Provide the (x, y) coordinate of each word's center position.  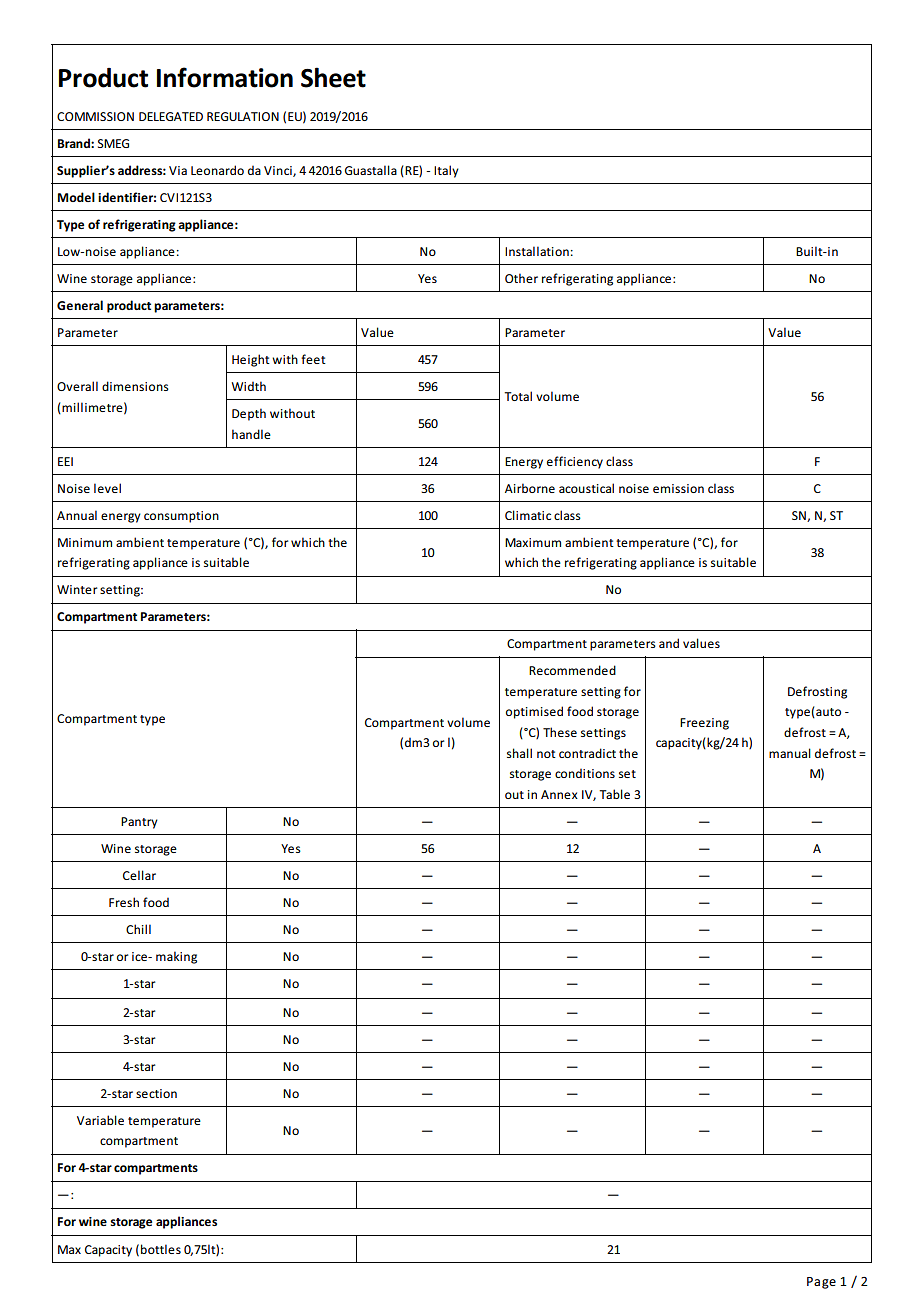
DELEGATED (171, 116)
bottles (161, 1249)
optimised (534, 712)
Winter (77, 589)
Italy (446, 171)
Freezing (704, 724)
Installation (537, 251)
